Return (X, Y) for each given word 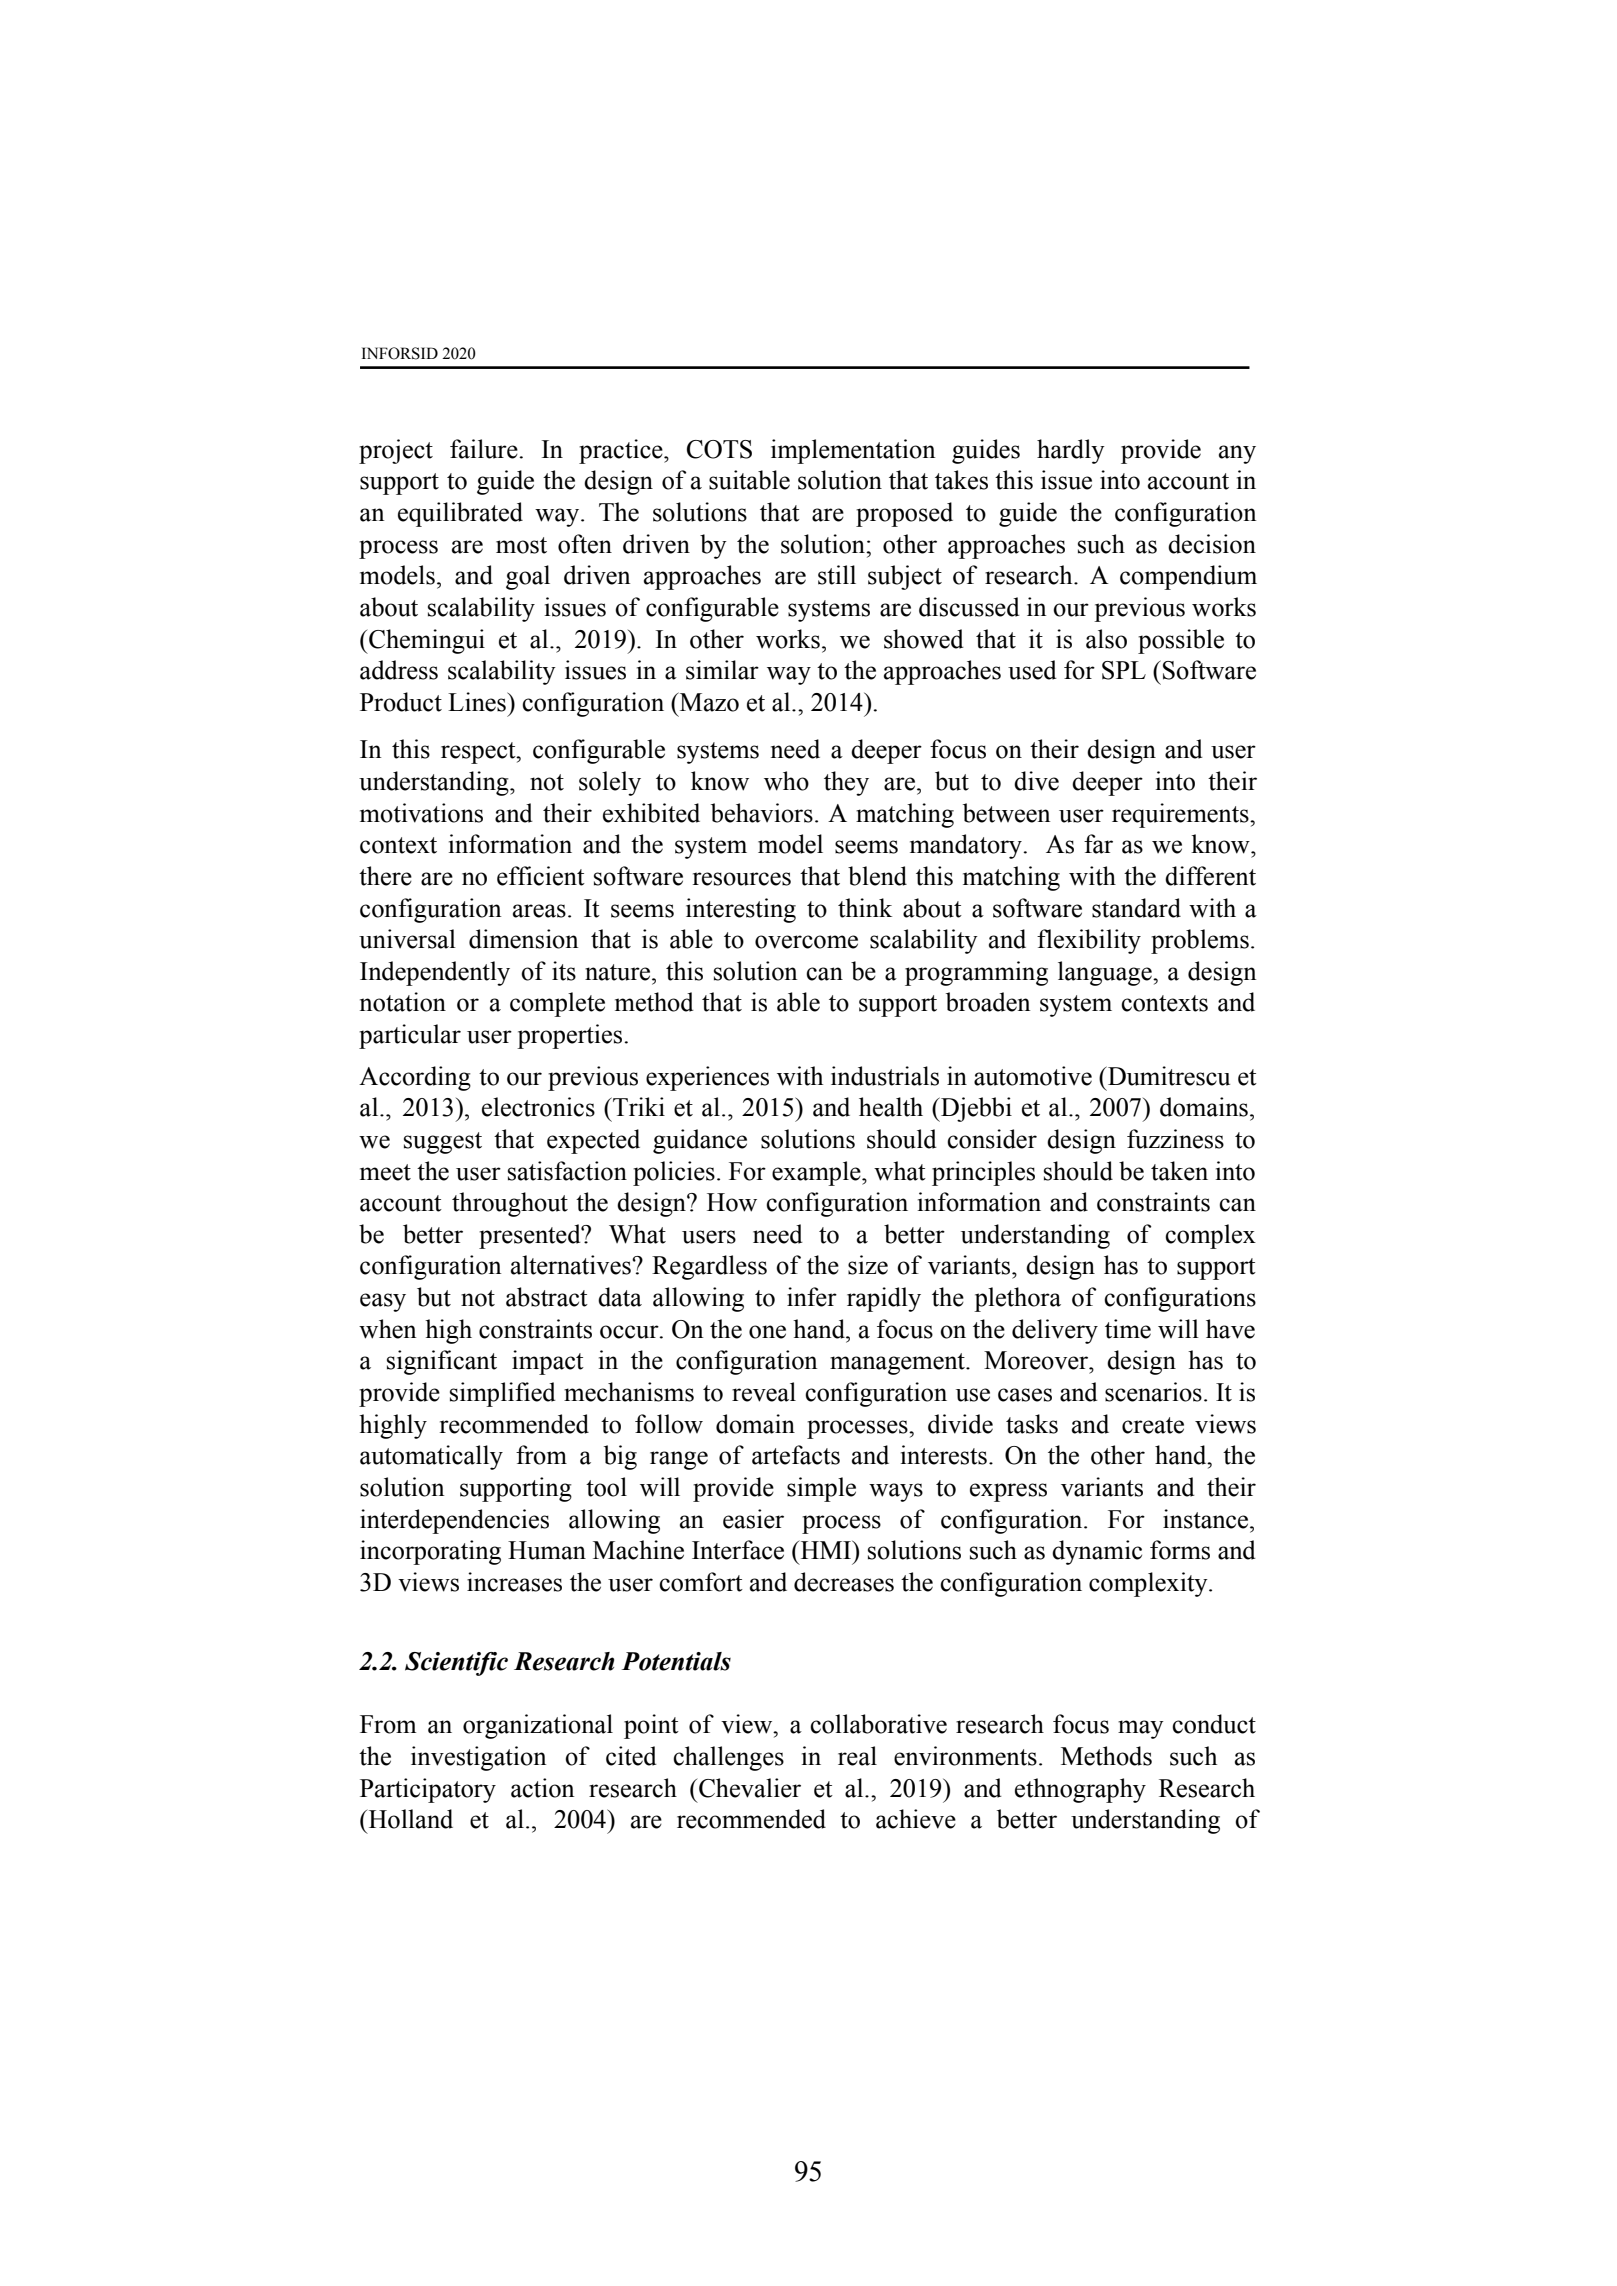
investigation (479, 1758)
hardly (1071, 451)
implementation (853, 451)
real (857, 1756)
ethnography (1080, 1790)
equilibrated (460, 514)
